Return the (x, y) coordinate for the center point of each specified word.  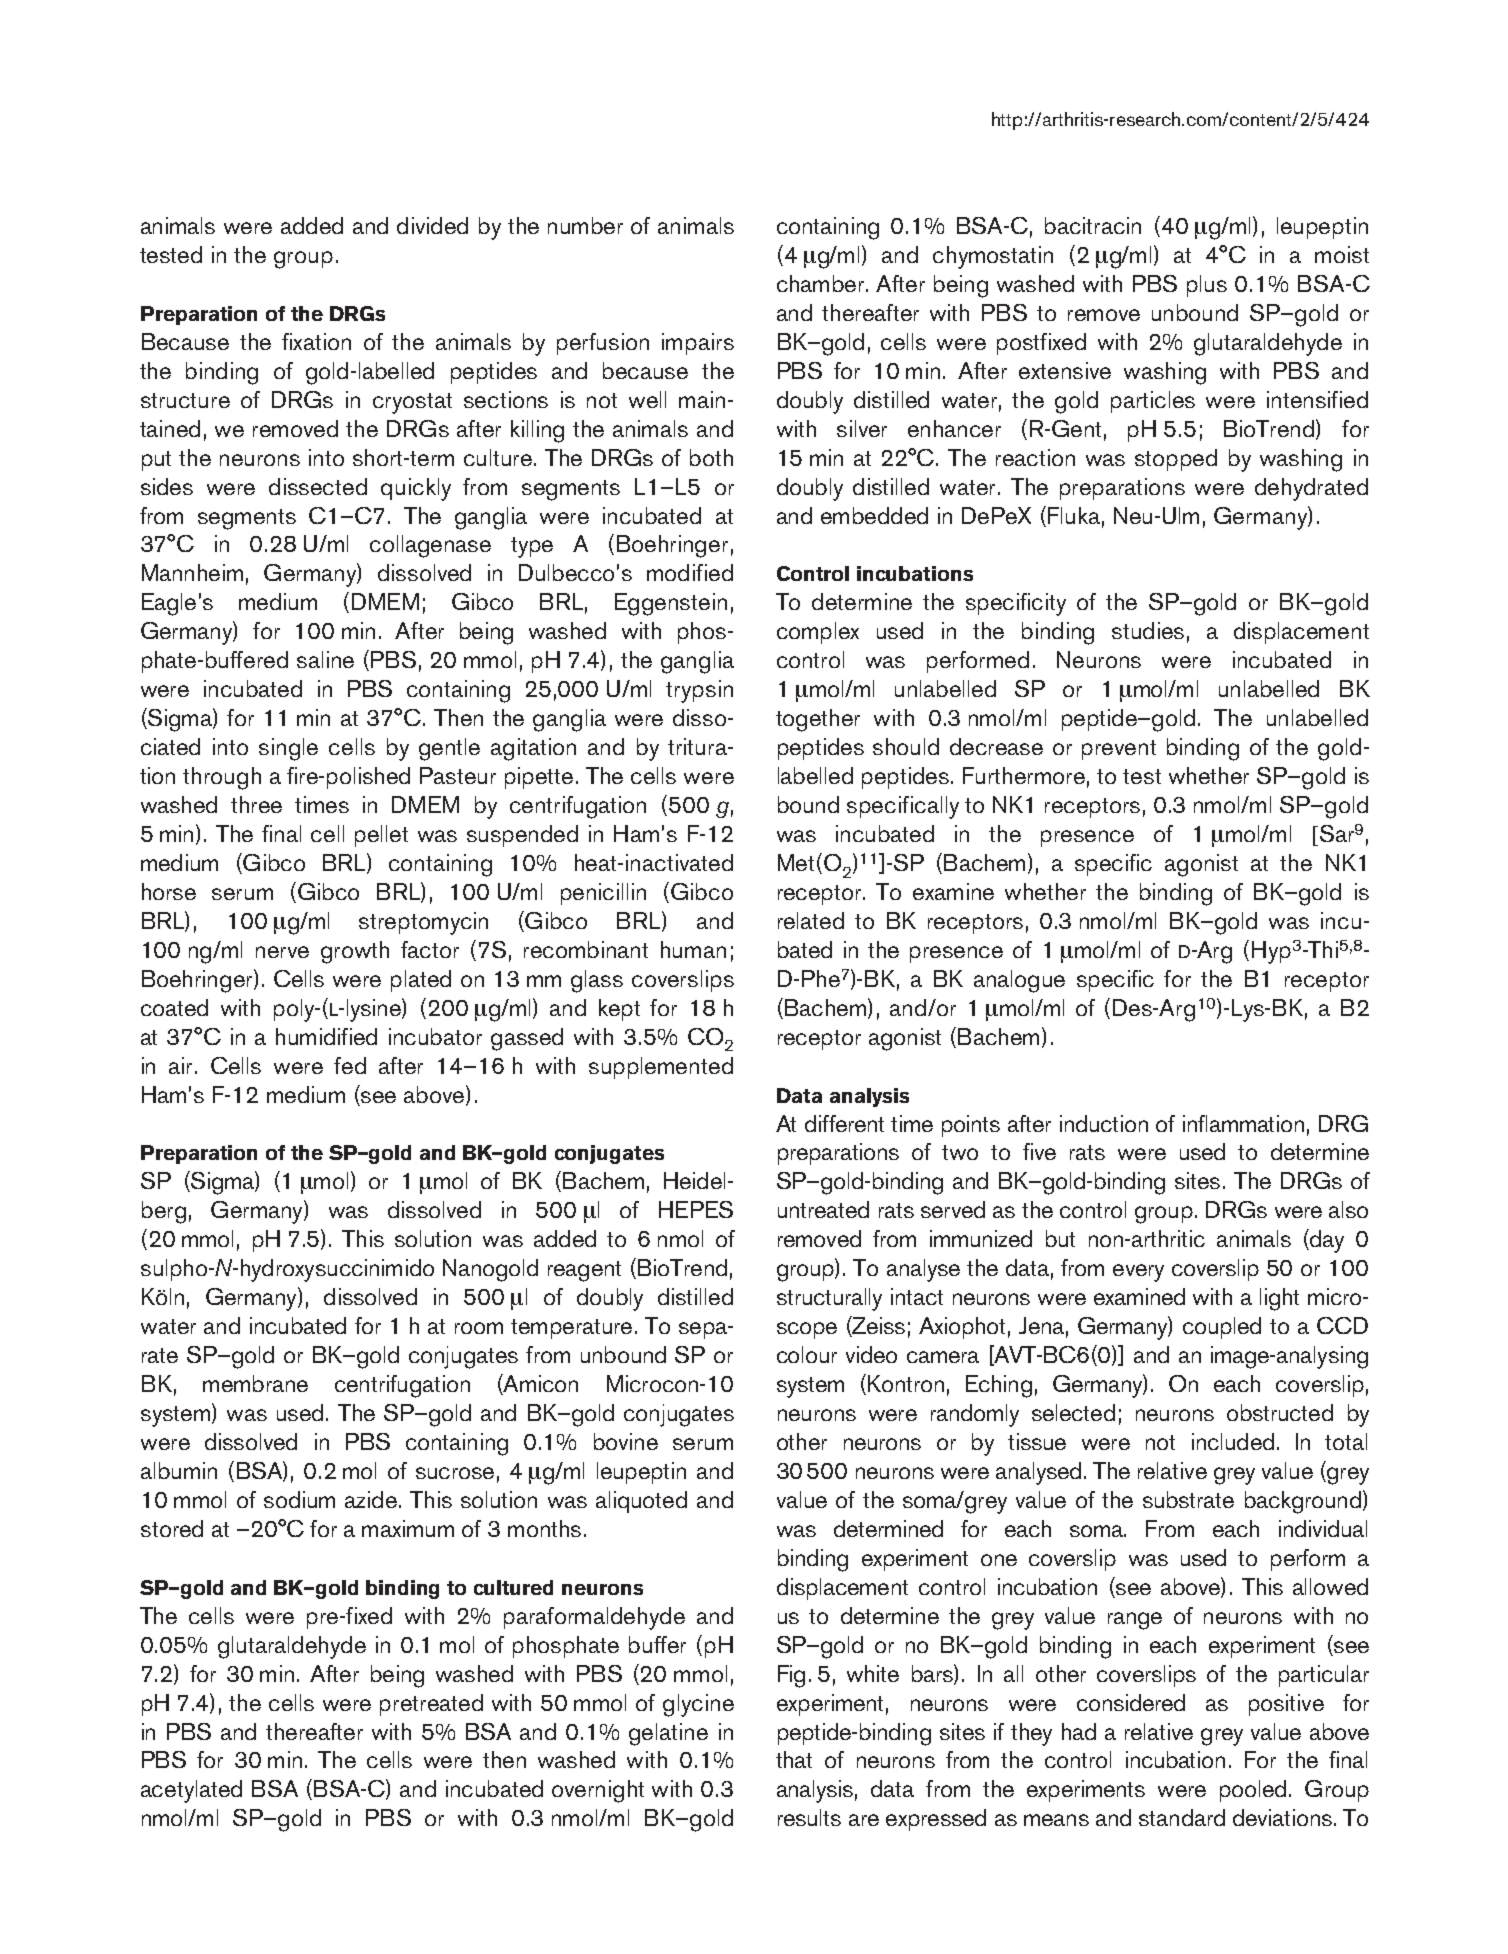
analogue (1019, 981)
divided (432, 225)
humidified (326, 1036)
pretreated (431, 1705)
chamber (822, 283)
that (794, 1759)
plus (1207, 286)
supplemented (661, 1068)
